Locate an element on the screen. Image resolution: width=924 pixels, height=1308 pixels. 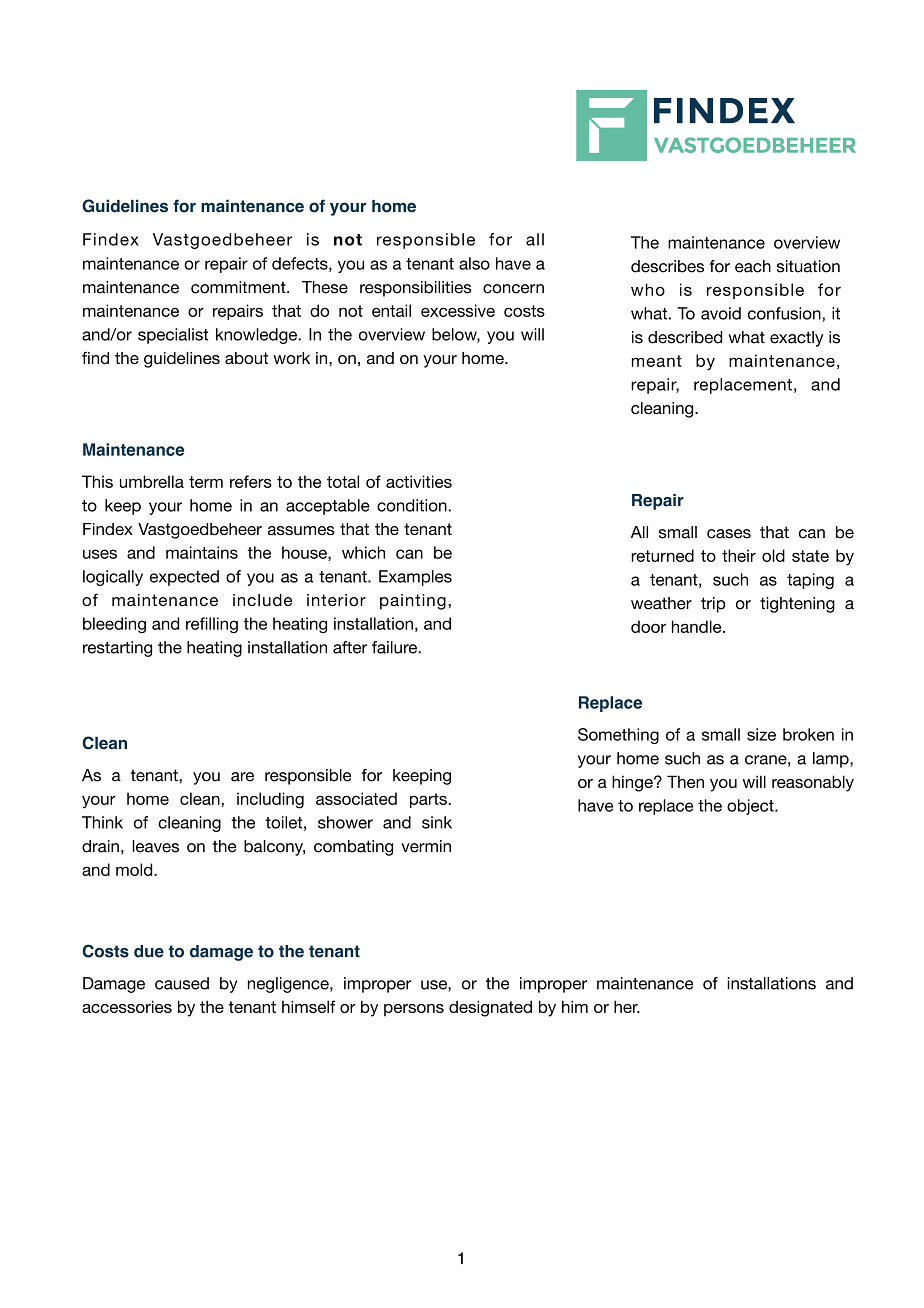
handle is located at coordinates (698, 626).
